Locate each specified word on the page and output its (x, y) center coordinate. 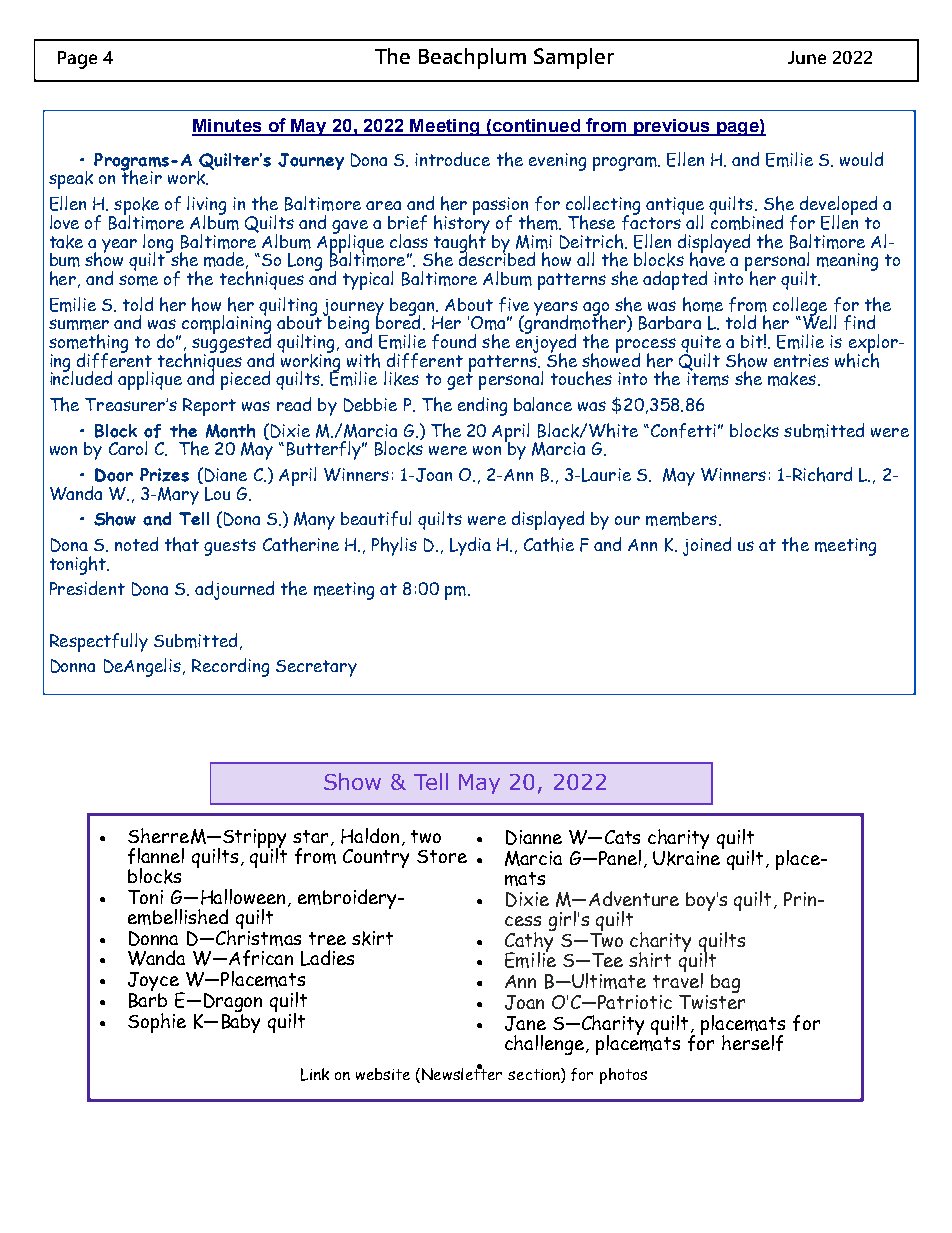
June (807, 57)
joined (707, 546)
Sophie (157, 1023)
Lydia (470, 546)
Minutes (228, 127)
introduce (452, 159)
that (182, 544)
